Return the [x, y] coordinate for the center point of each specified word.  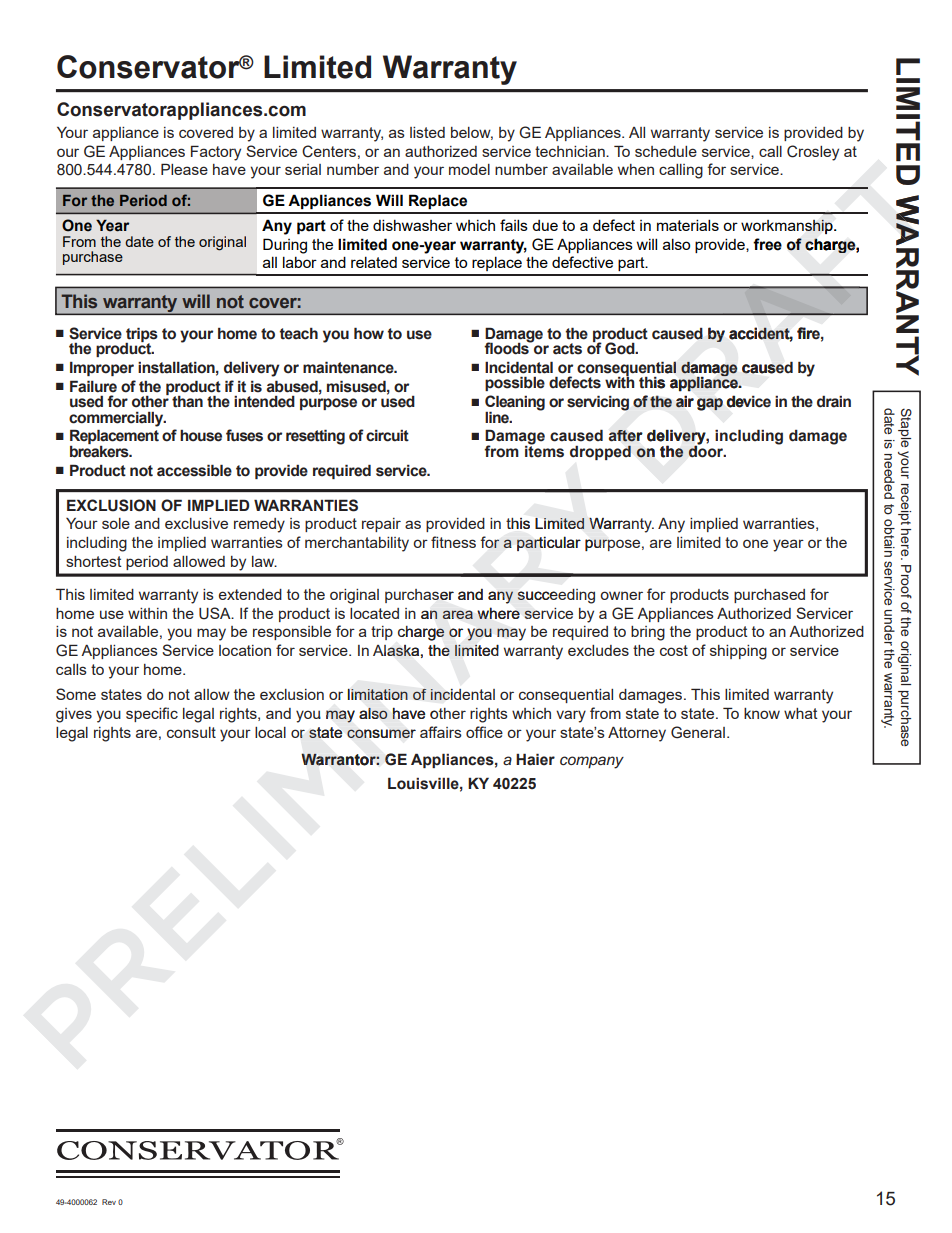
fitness [453, 542]
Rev [109, 1202]
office [484, 732]
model [469, 169]
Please [184, 169]
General [698, 732]
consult [191, 732]
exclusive [196, 523]
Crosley [813, 153]
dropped [600, 452]
